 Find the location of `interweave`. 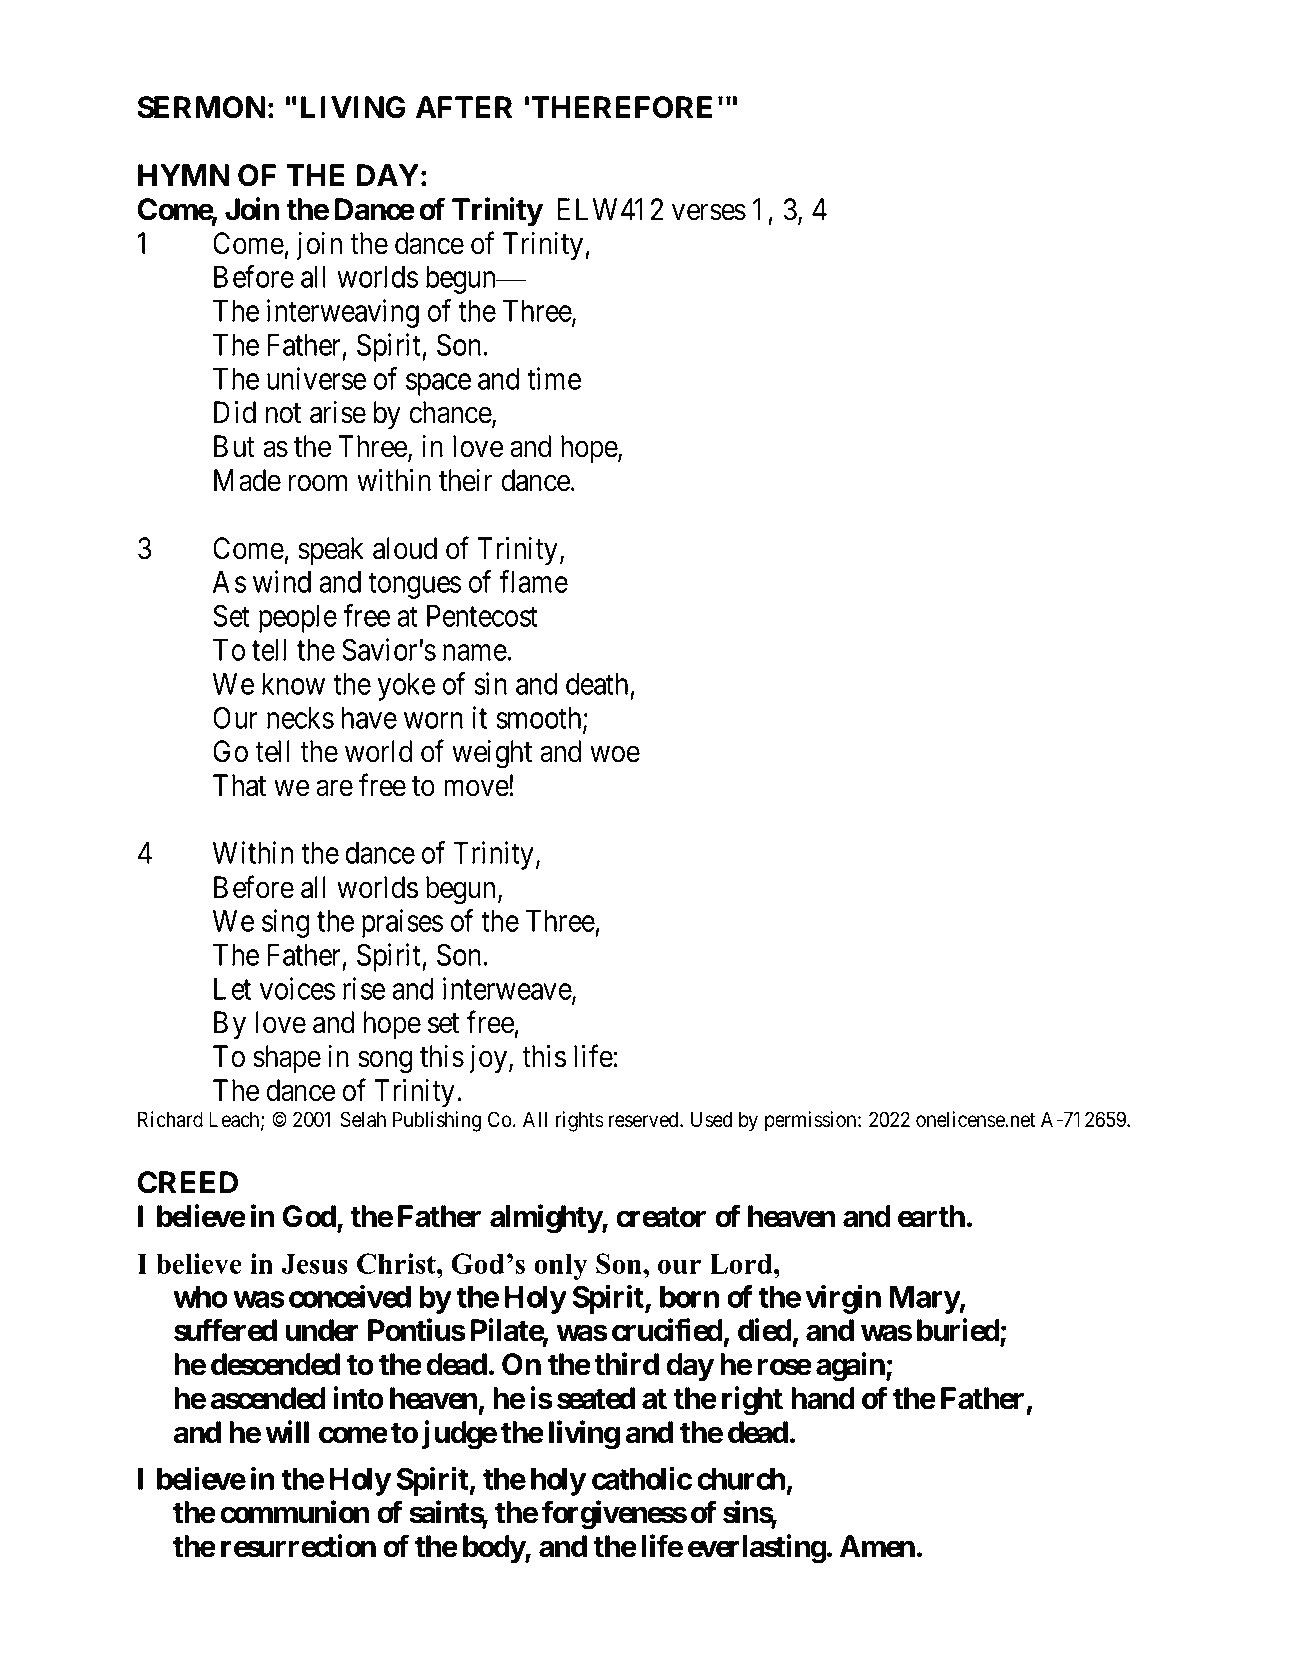

interweave is located at coordinates (508, 989).
